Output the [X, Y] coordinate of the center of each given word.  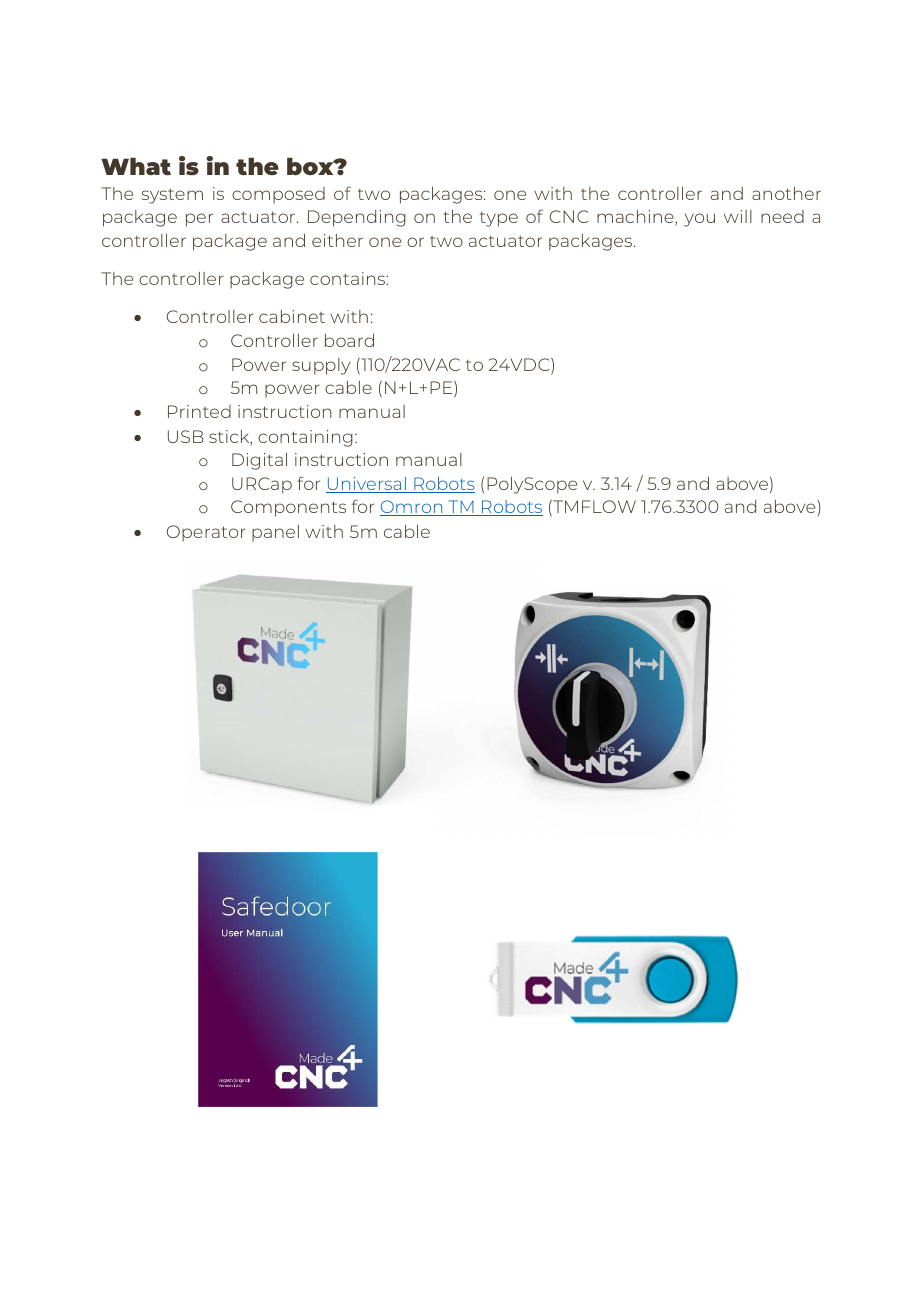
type [499, 219]
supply [321, 366]
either [337, 240]
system [172, 196]
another [786, 193]
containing [305, 438]
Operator [206, 533]
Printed [199, 411]
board [349, 340]
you [699, 220]
